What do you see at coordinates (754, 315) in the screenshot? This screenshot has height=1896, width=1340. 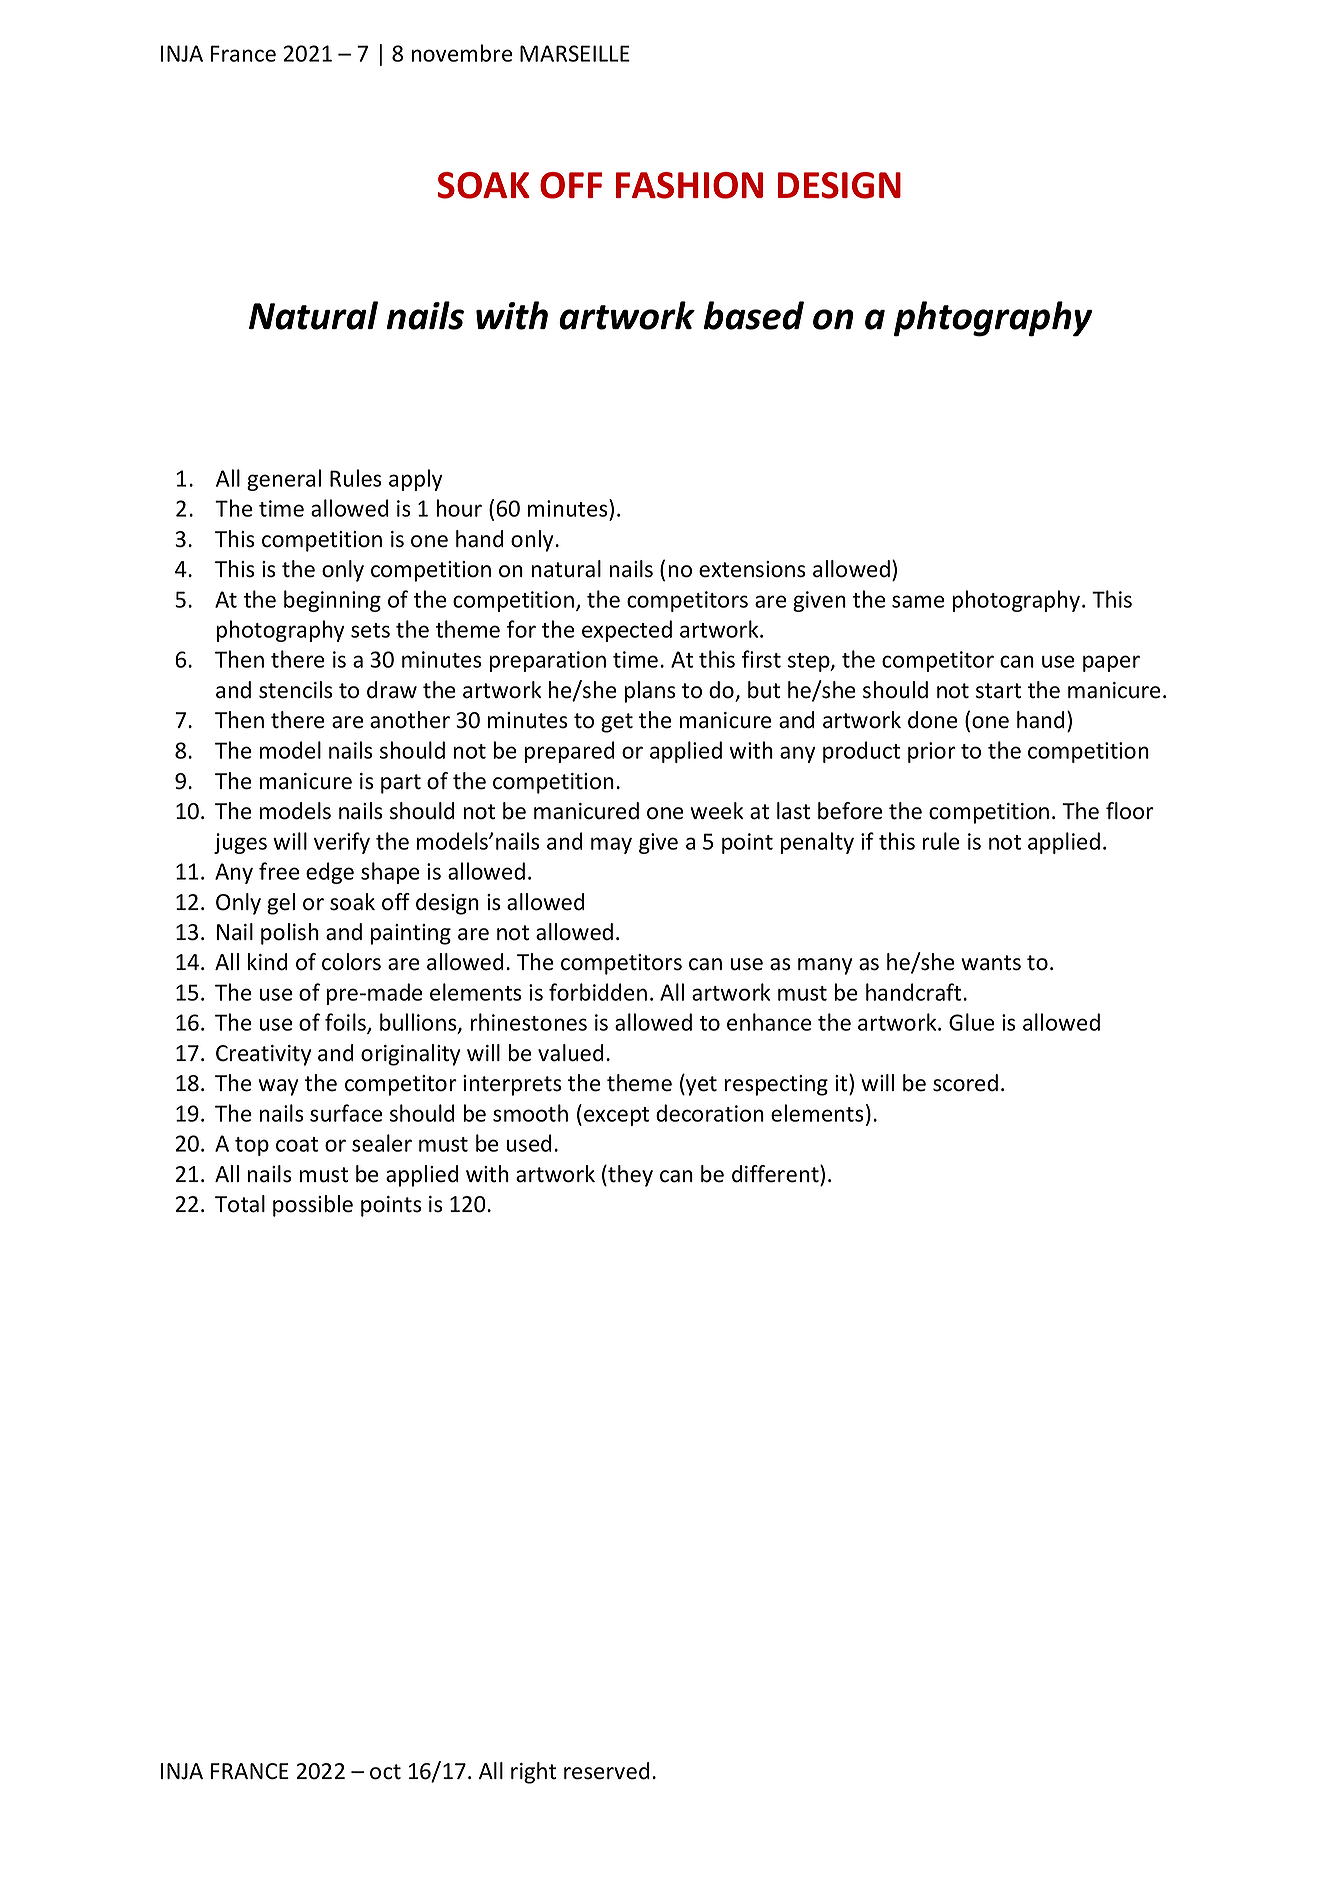 I see `based` at bounding box center [754, 315].
